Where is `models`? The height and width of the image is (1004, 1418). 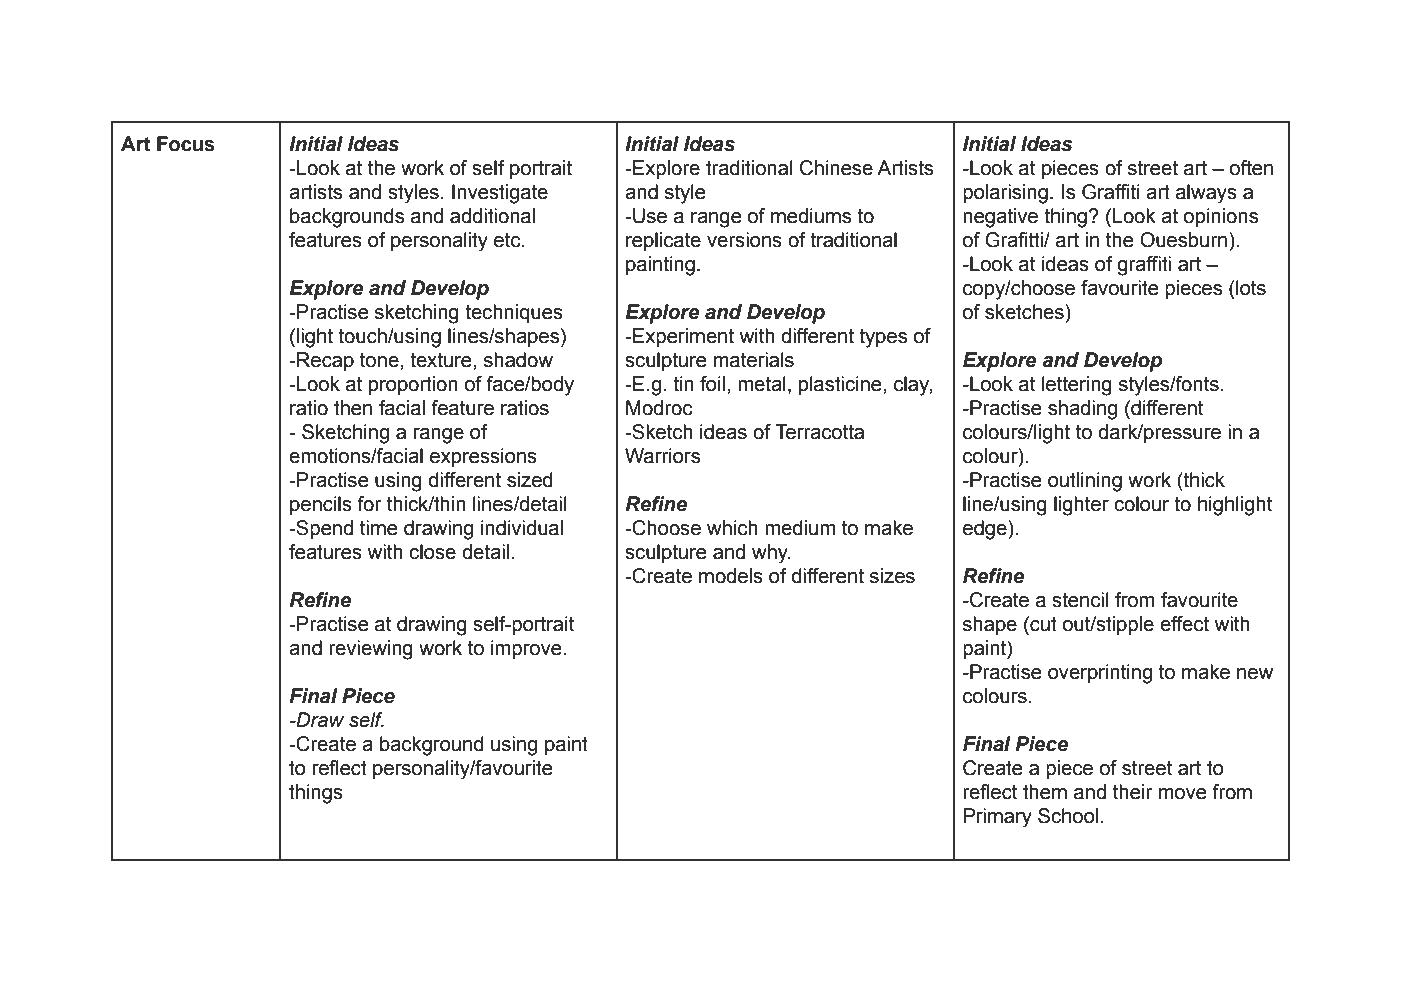
models is located at coordinates (731, 576).
